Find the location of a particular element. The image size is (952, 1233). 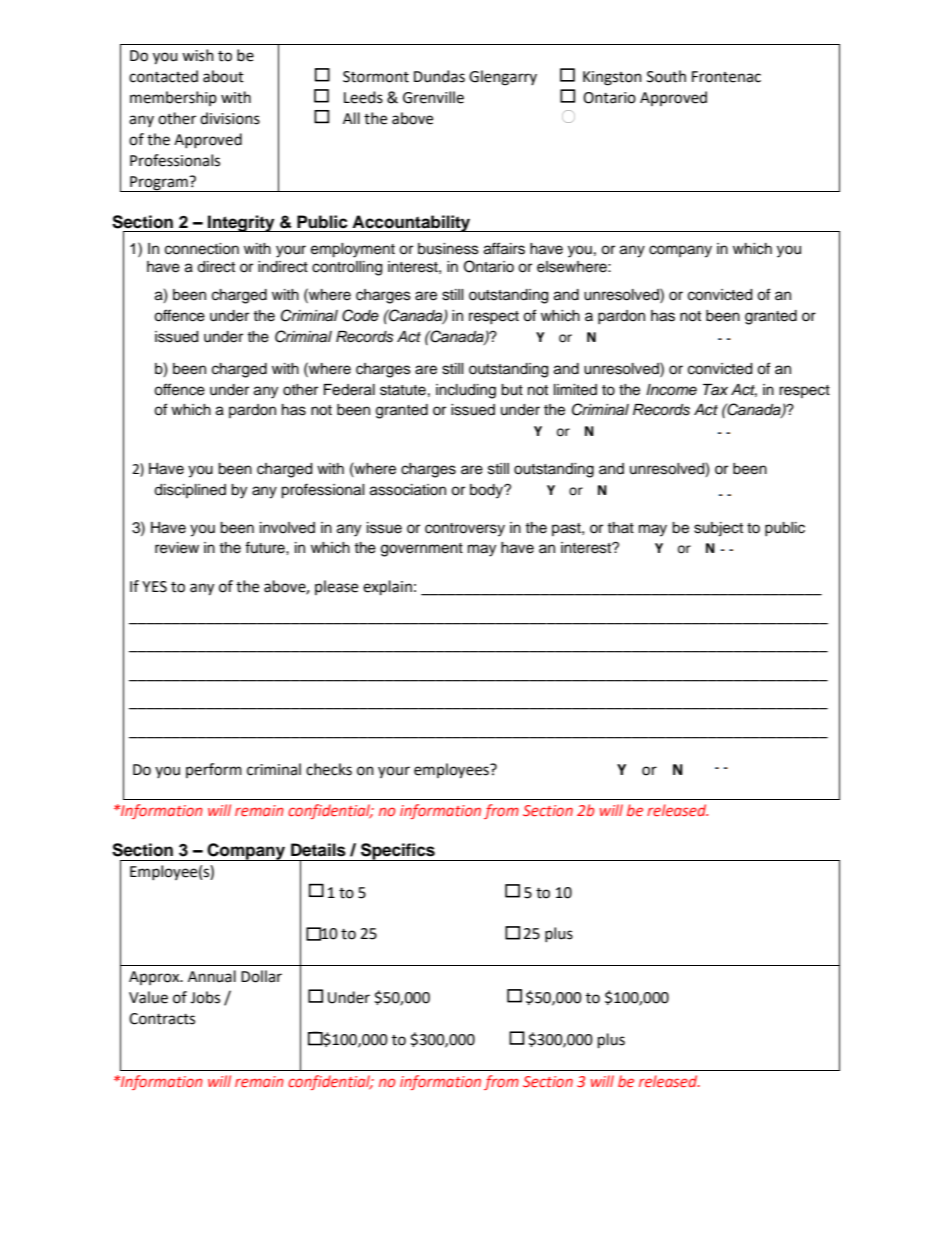

about is located at coordinates (223, 76).
